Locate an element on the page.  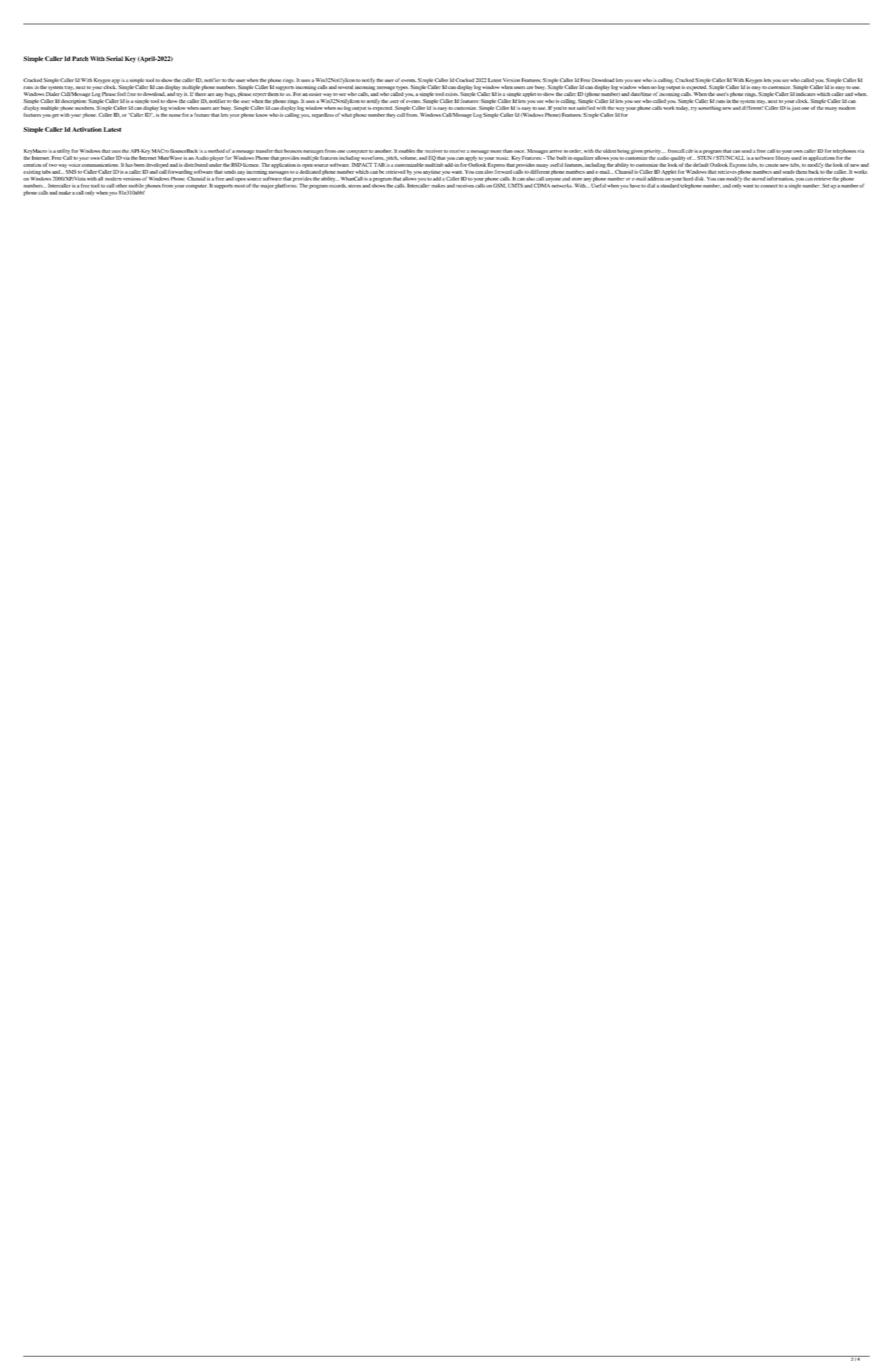
method is located at coordinates (216, 151).
